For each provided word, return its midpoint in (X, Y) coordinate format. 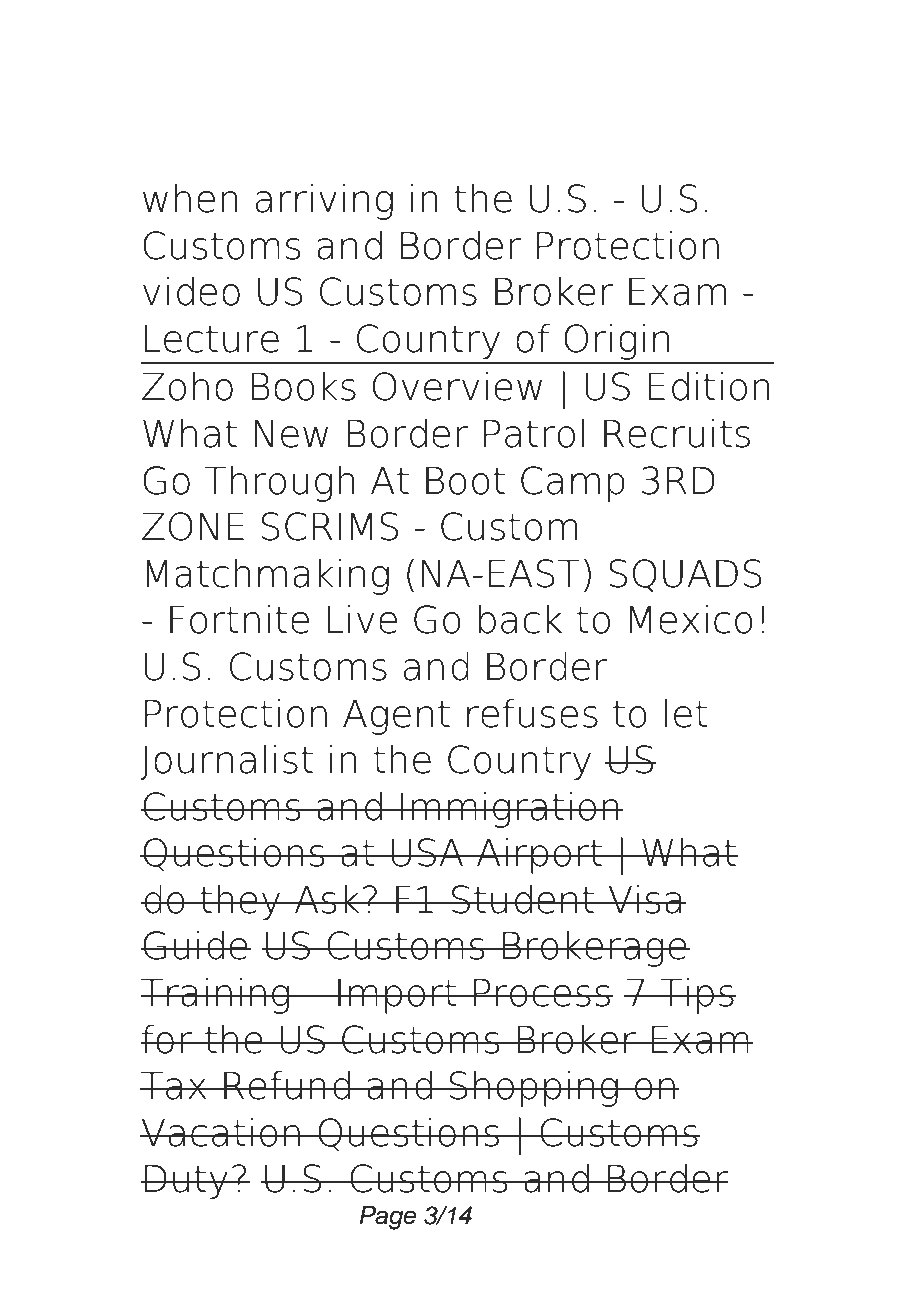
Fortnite (239, 619)
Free (373, 75)
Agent (396, 717)
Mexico (691, 619)
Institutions (603, 137)
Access (218, 75)
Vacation (221, 1132)
